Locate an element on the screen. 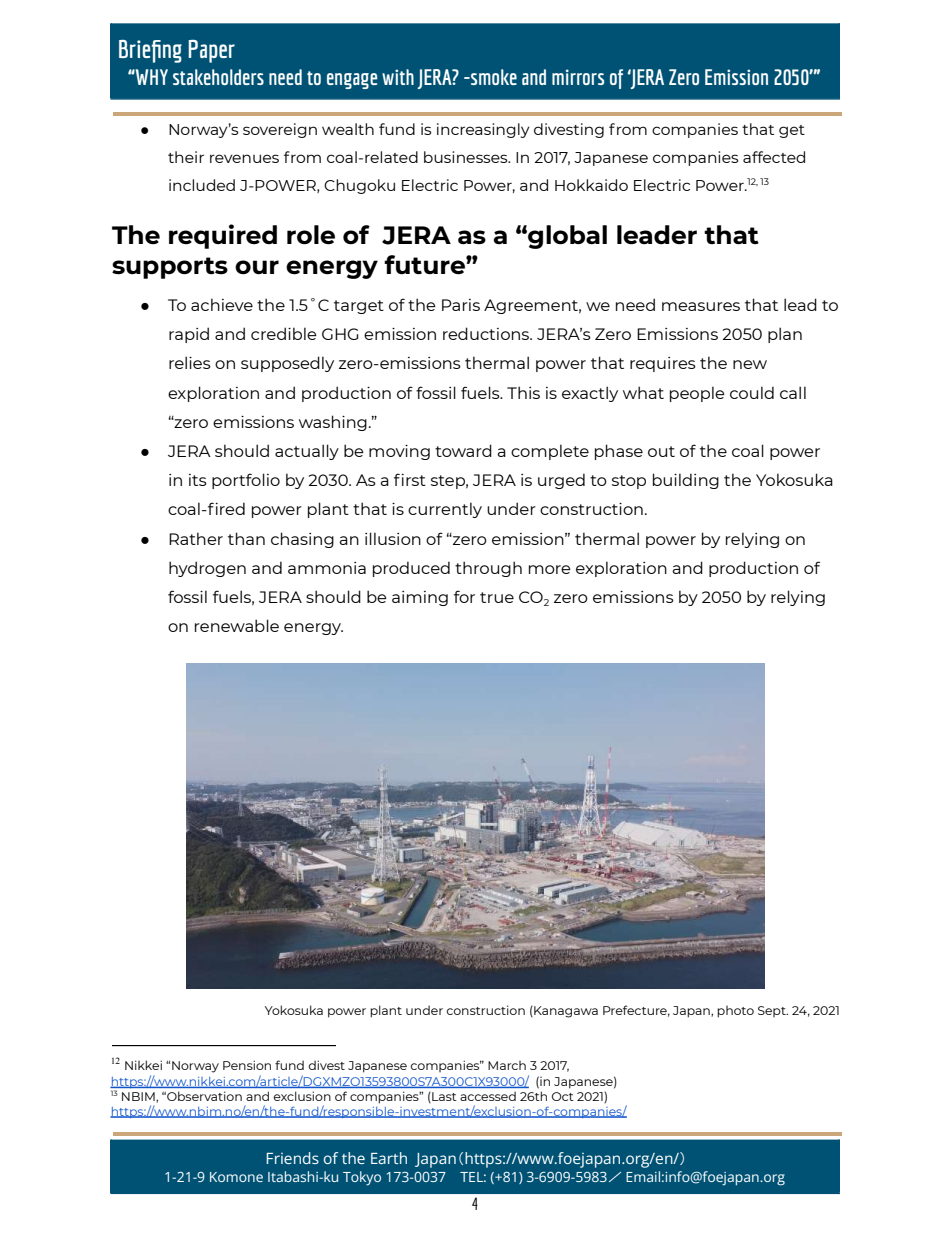 The height and width of the screenshot is (1233, 952). stakeholders is located at coordinates (218, 77).
